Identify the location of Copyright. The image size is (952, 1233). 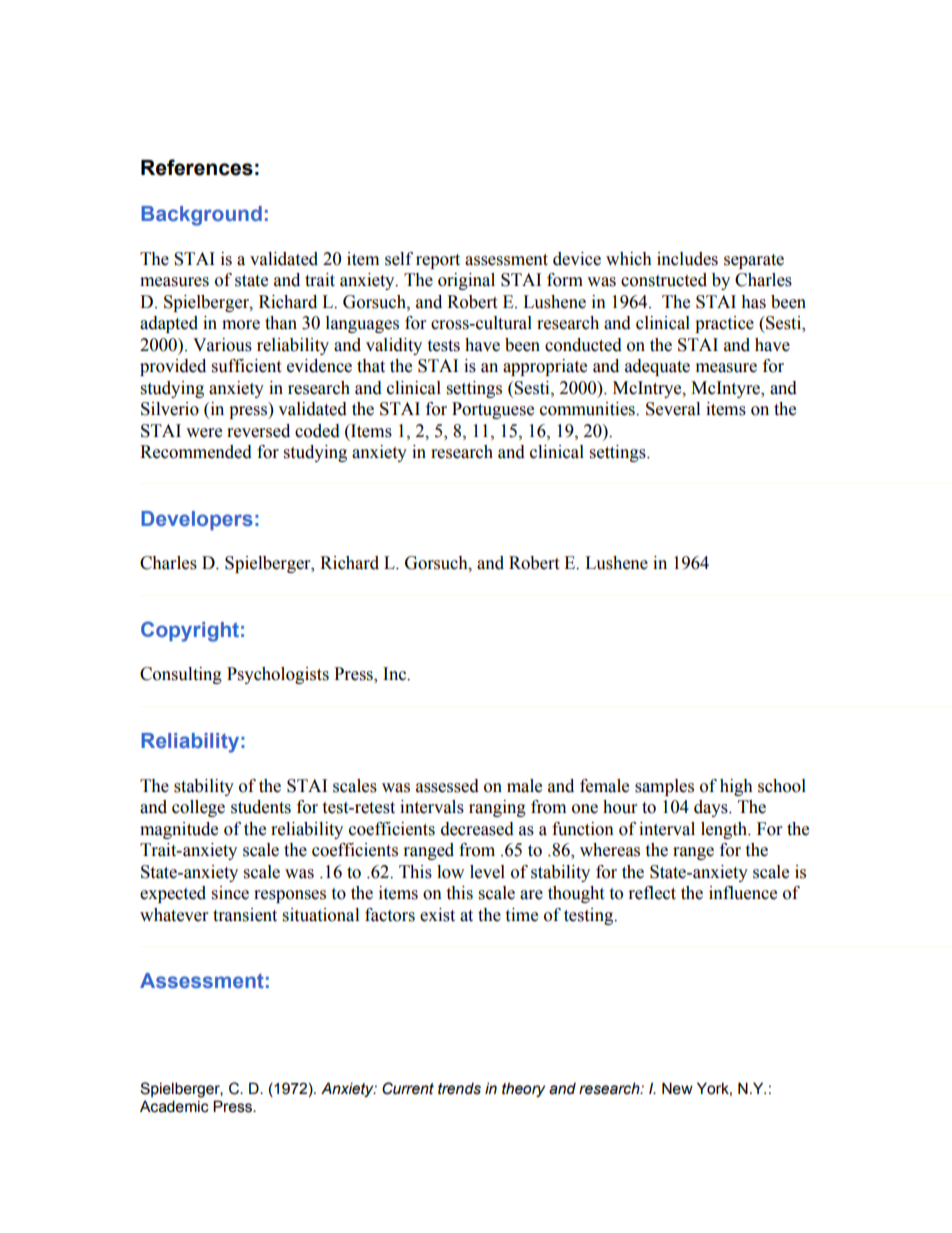
(190, 631).
